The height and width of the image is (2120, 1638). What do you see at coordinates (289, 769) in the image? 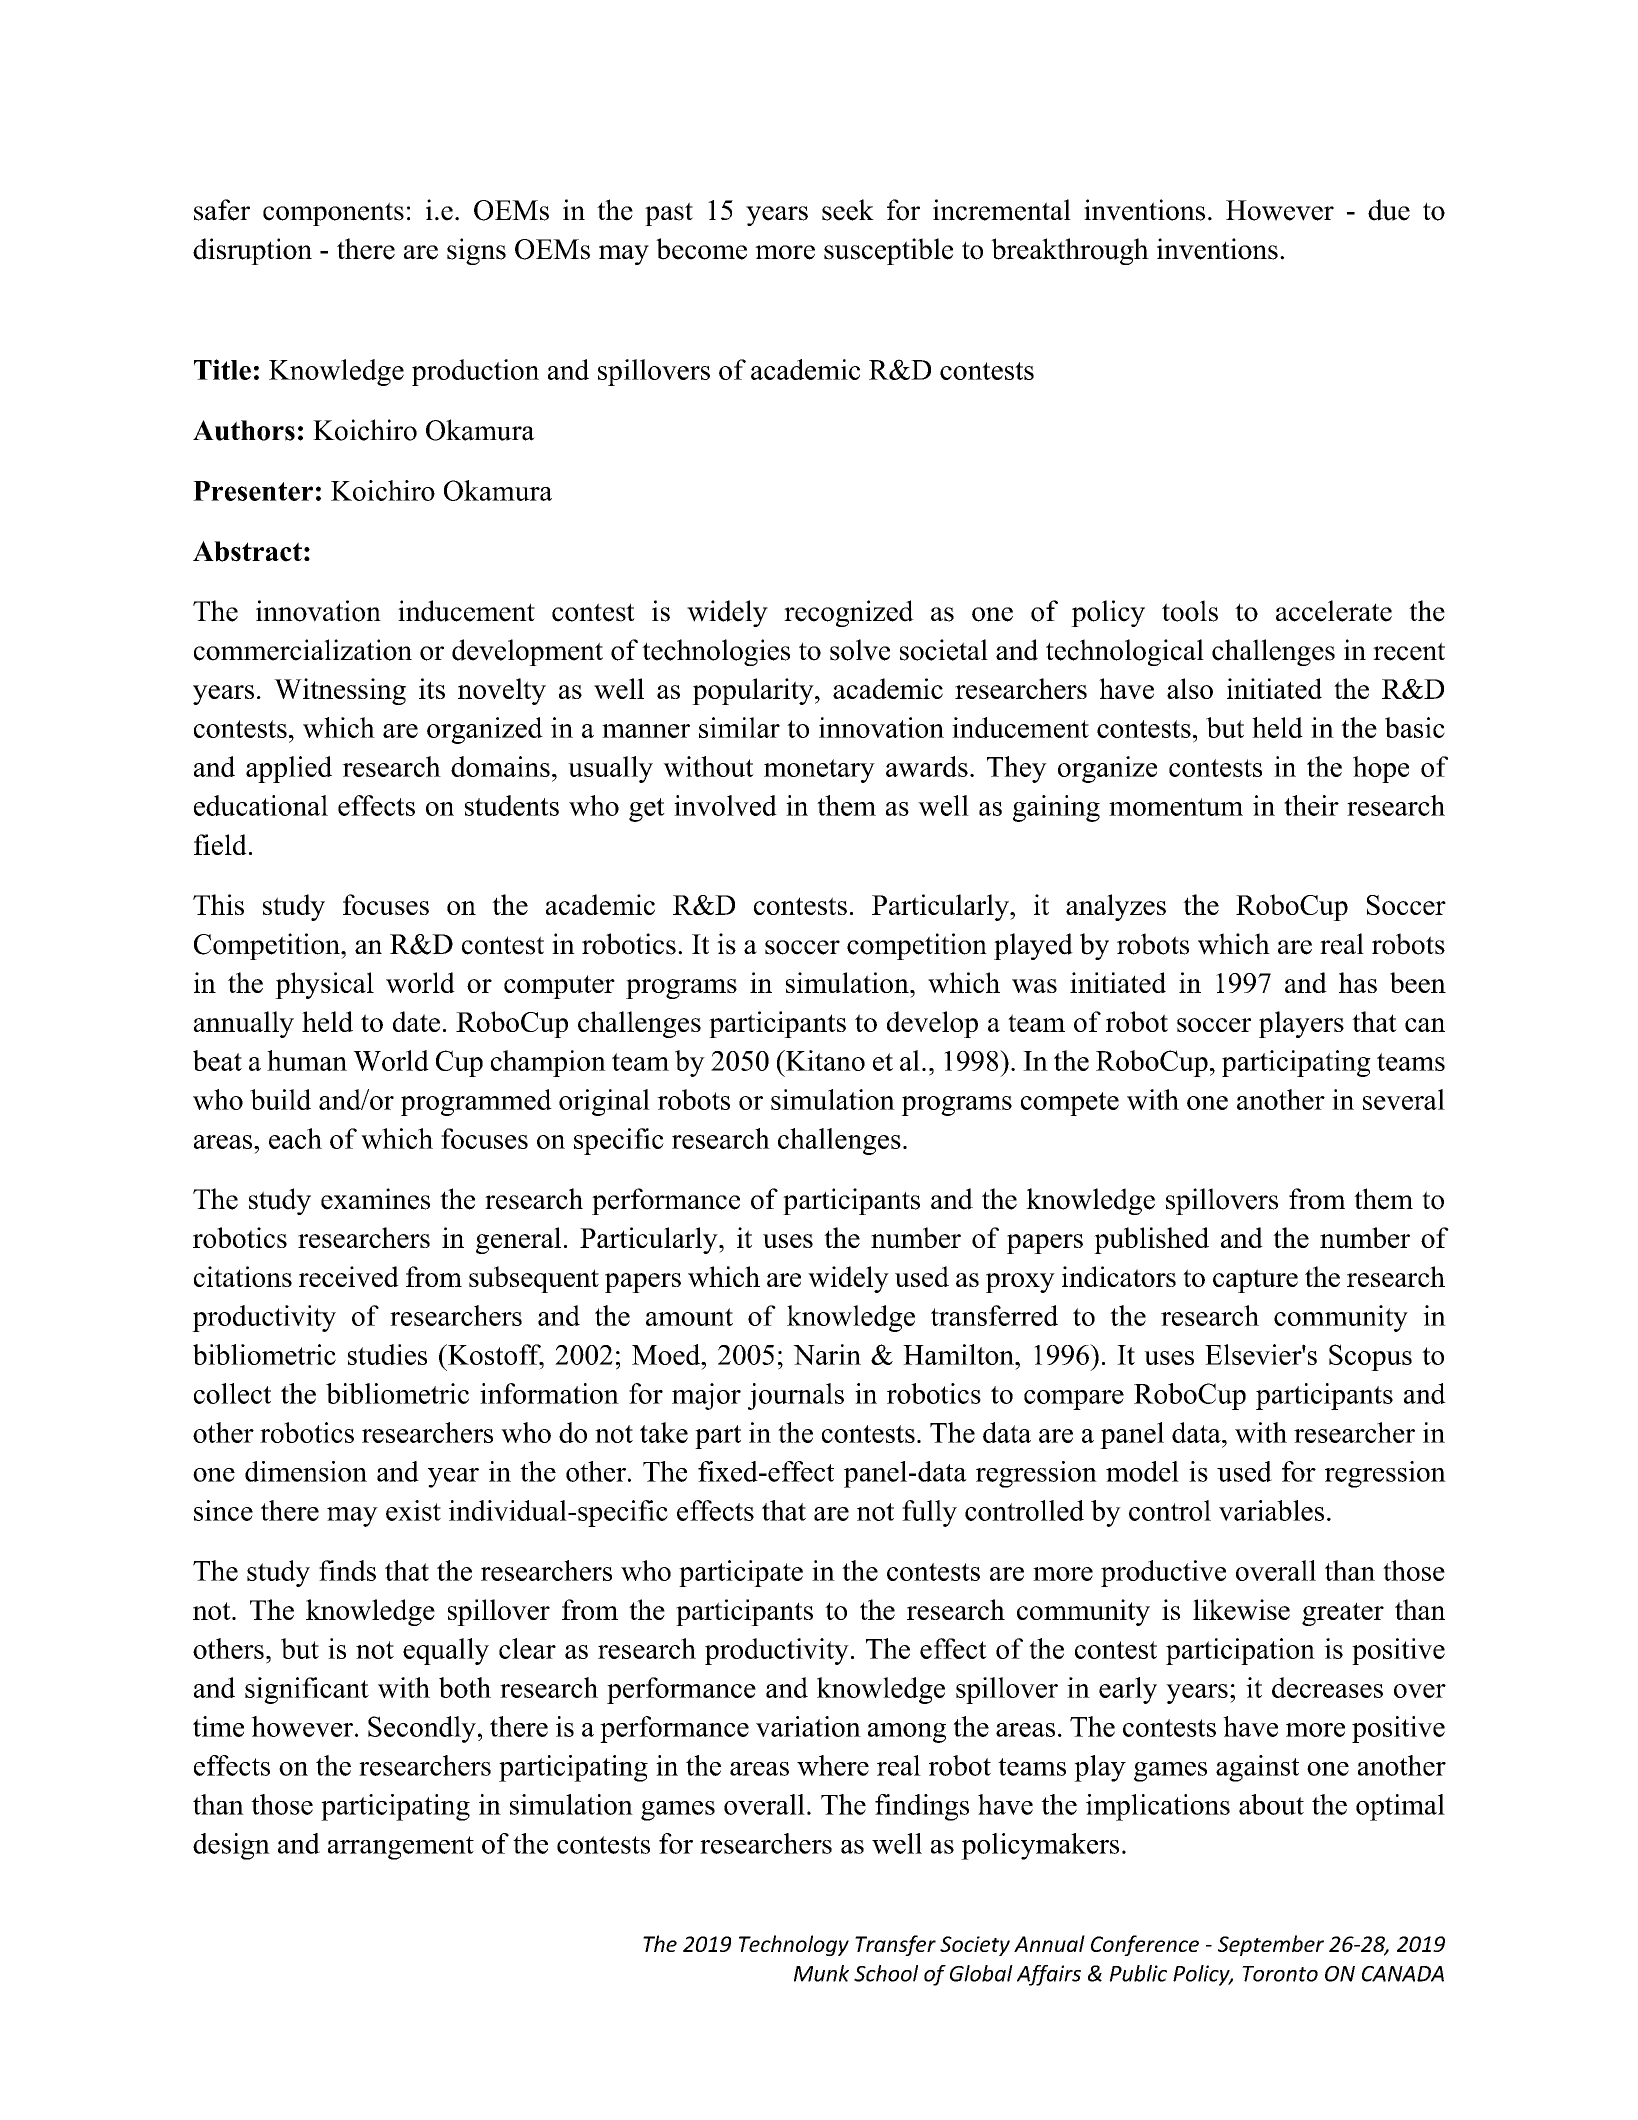
I see `applied` at bounding box center [289, 769].
